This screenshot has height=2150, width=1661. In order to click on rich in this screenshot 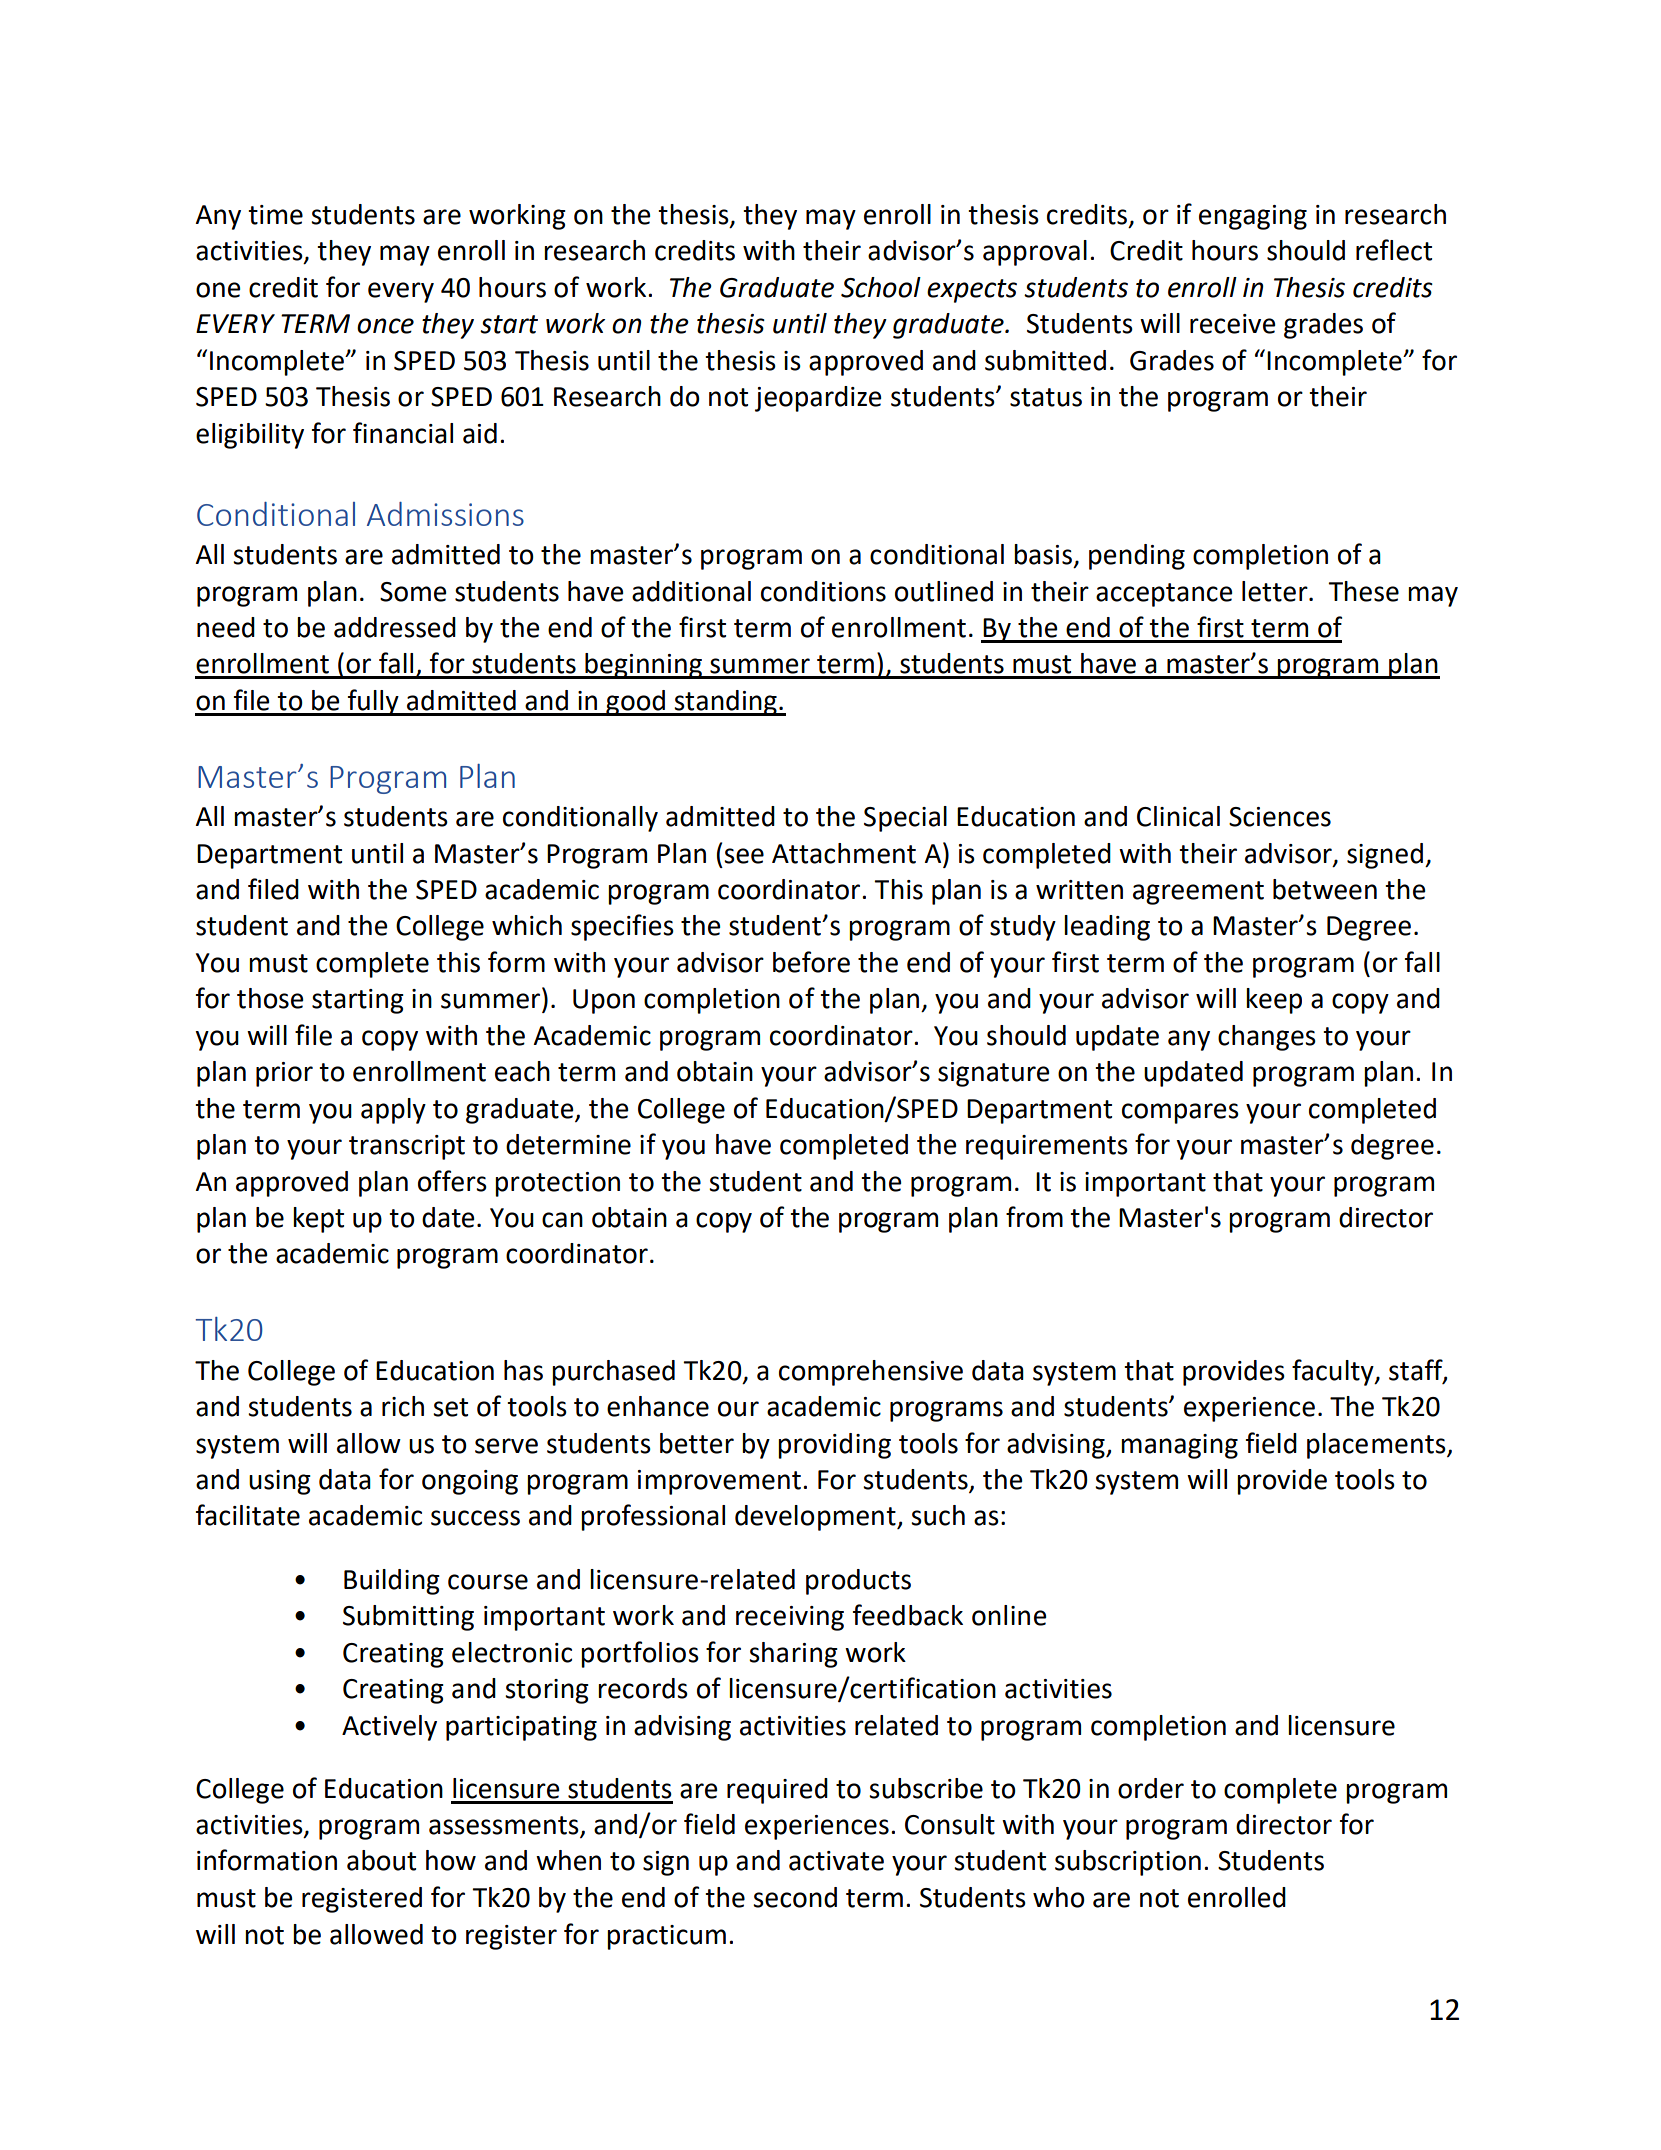, I will do `click(403, 1406)`.
